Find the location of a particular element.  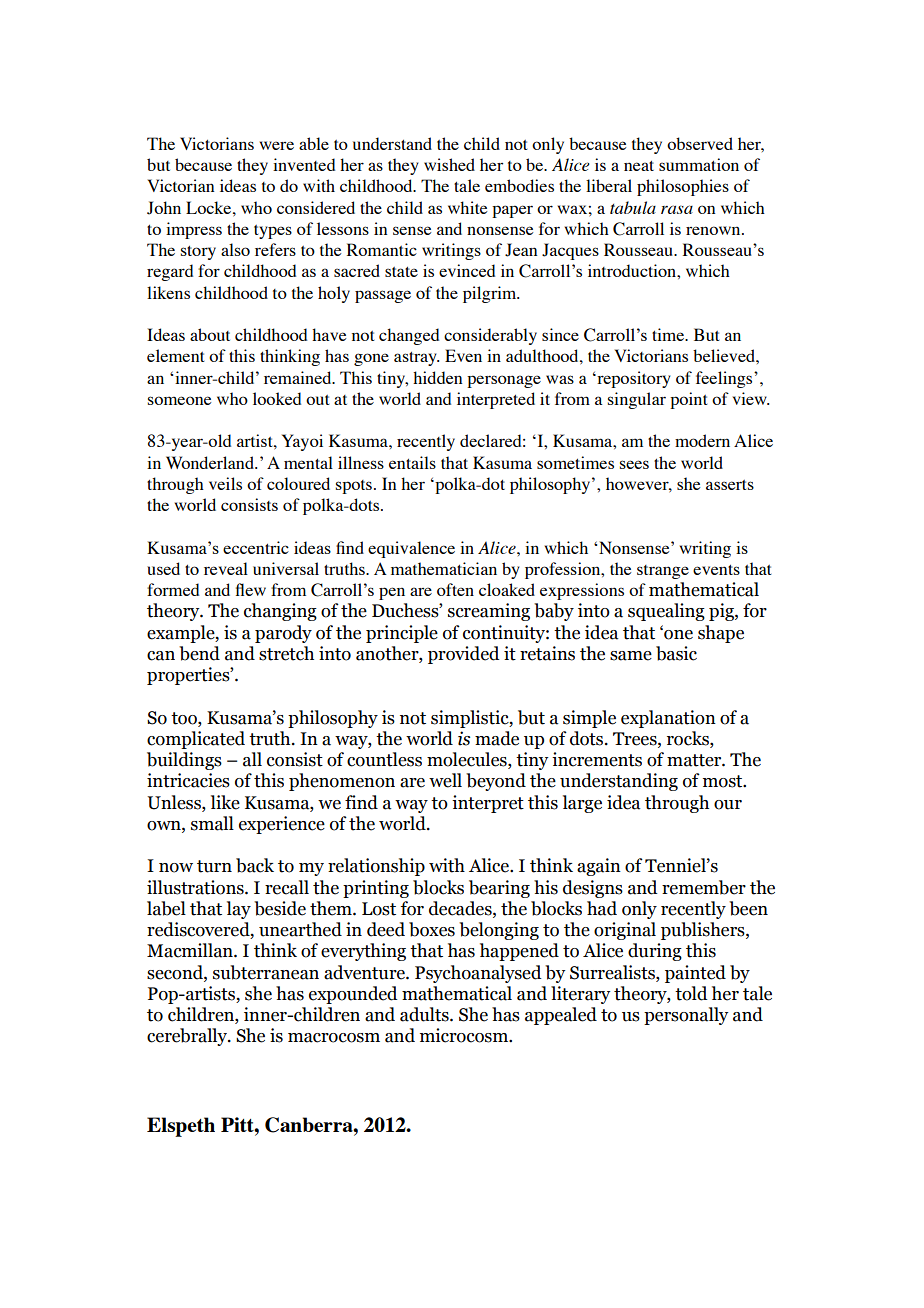

remember is located at coordinates (704, 887).
